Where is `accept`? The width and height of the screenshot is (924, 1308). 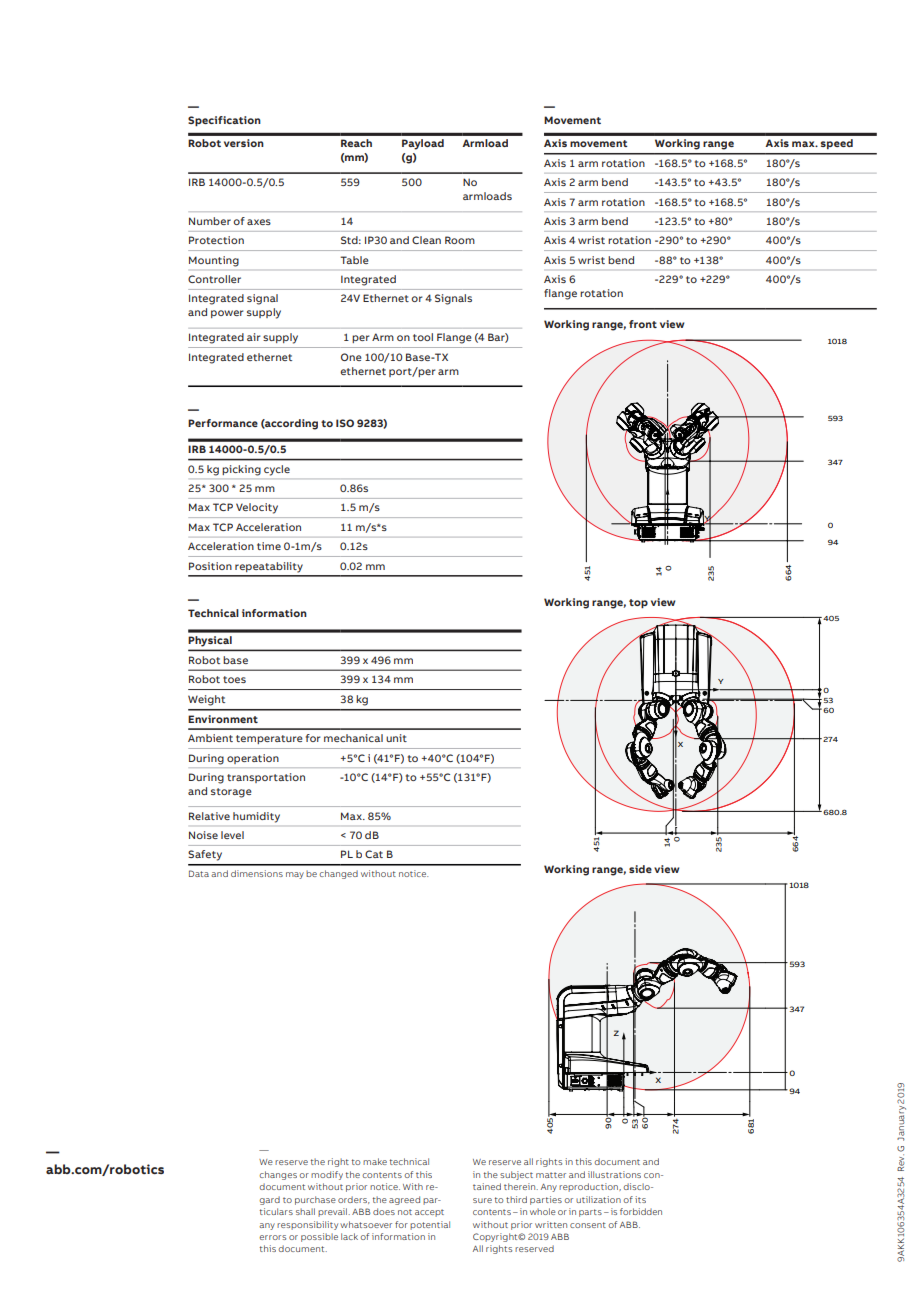 accept is located at coordinates (429, 1213).
